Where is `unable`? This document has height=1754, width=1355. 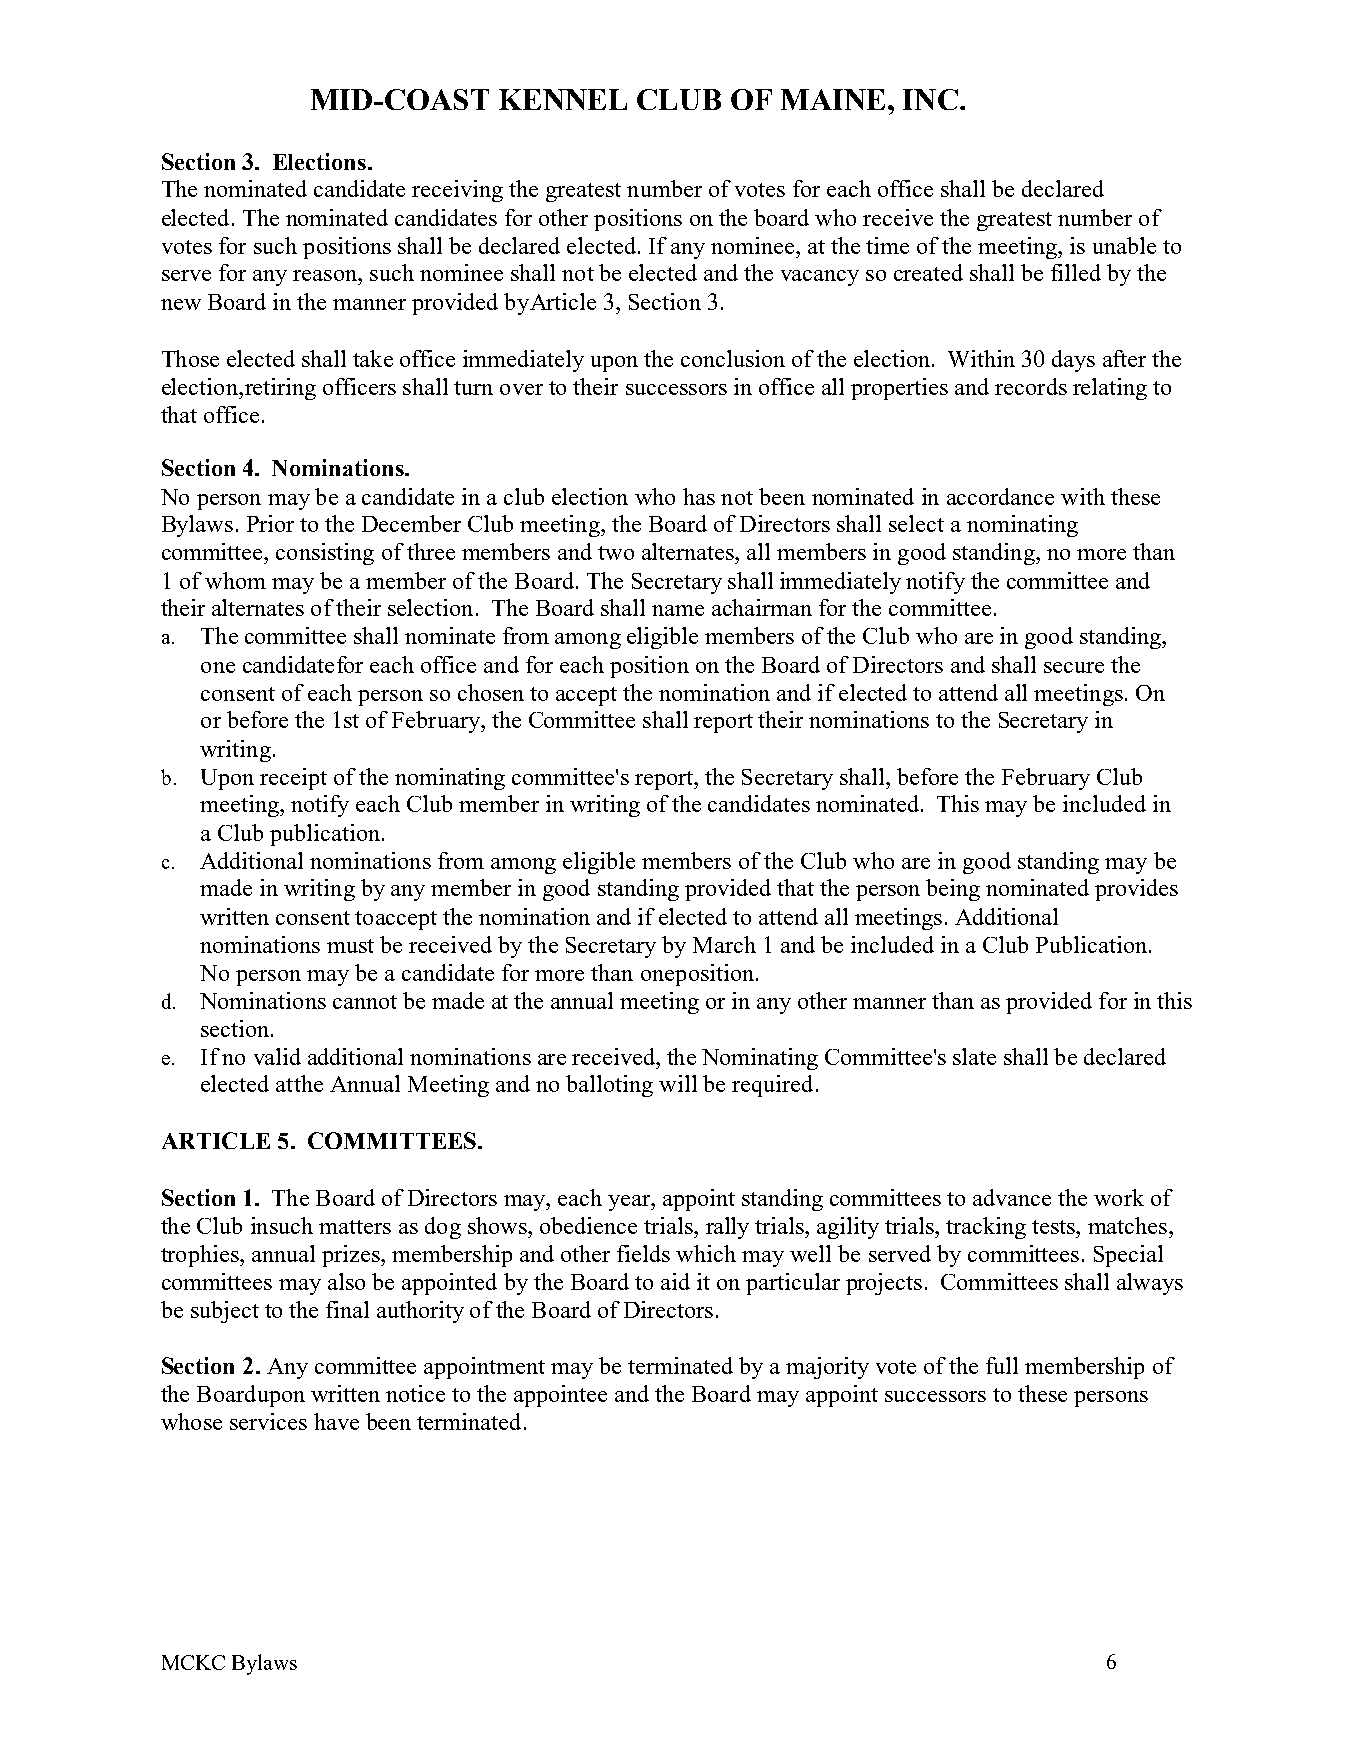
unable is located at coordinates (1124, 245).
